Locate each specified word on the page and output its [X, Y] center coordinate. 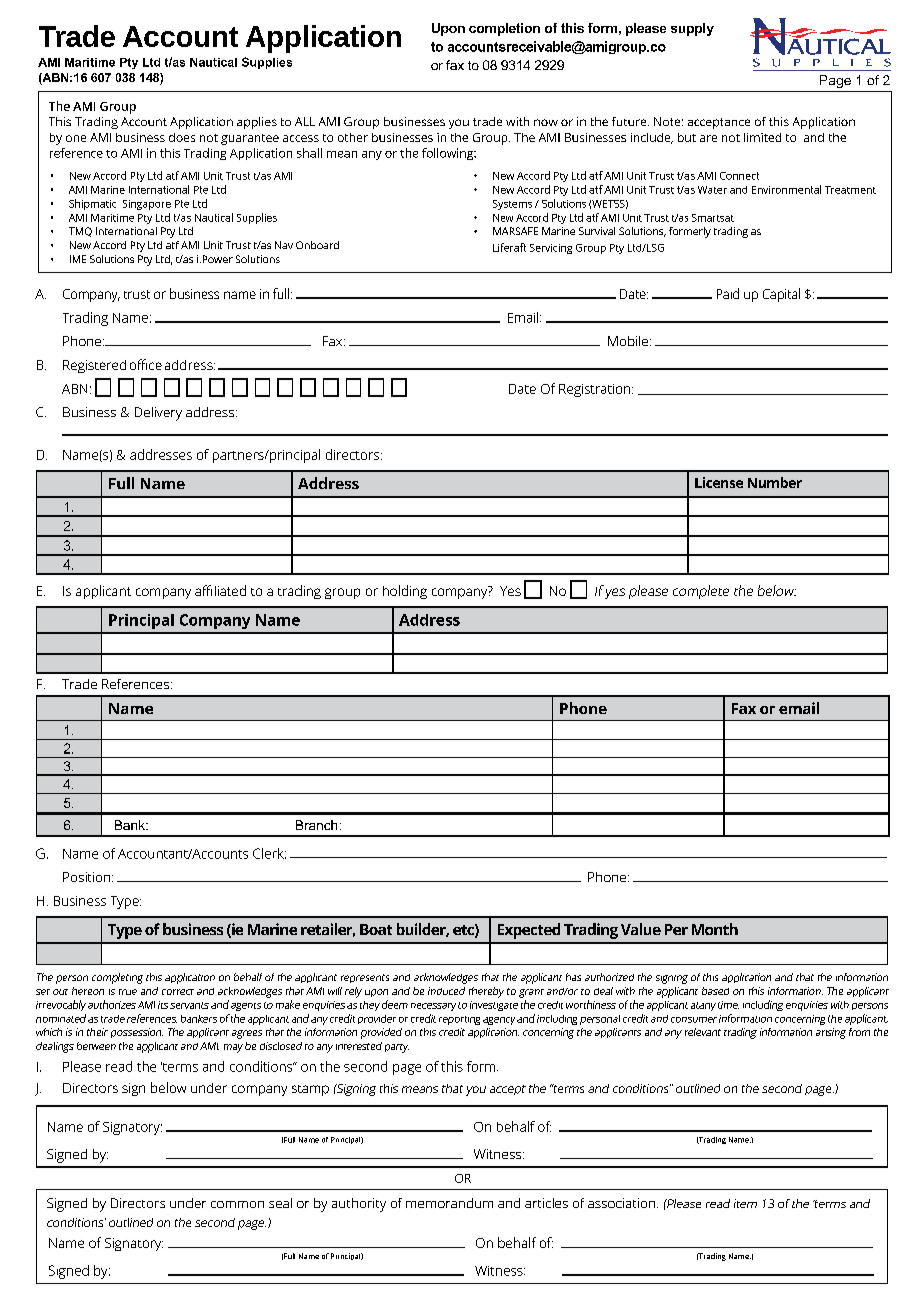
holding [405, 592]
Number [775, 482]
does [182, 137]
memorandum [449, 1203]
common [237, 1204]
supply [692, 29]
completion [504, 29]
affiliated [220, 590]
